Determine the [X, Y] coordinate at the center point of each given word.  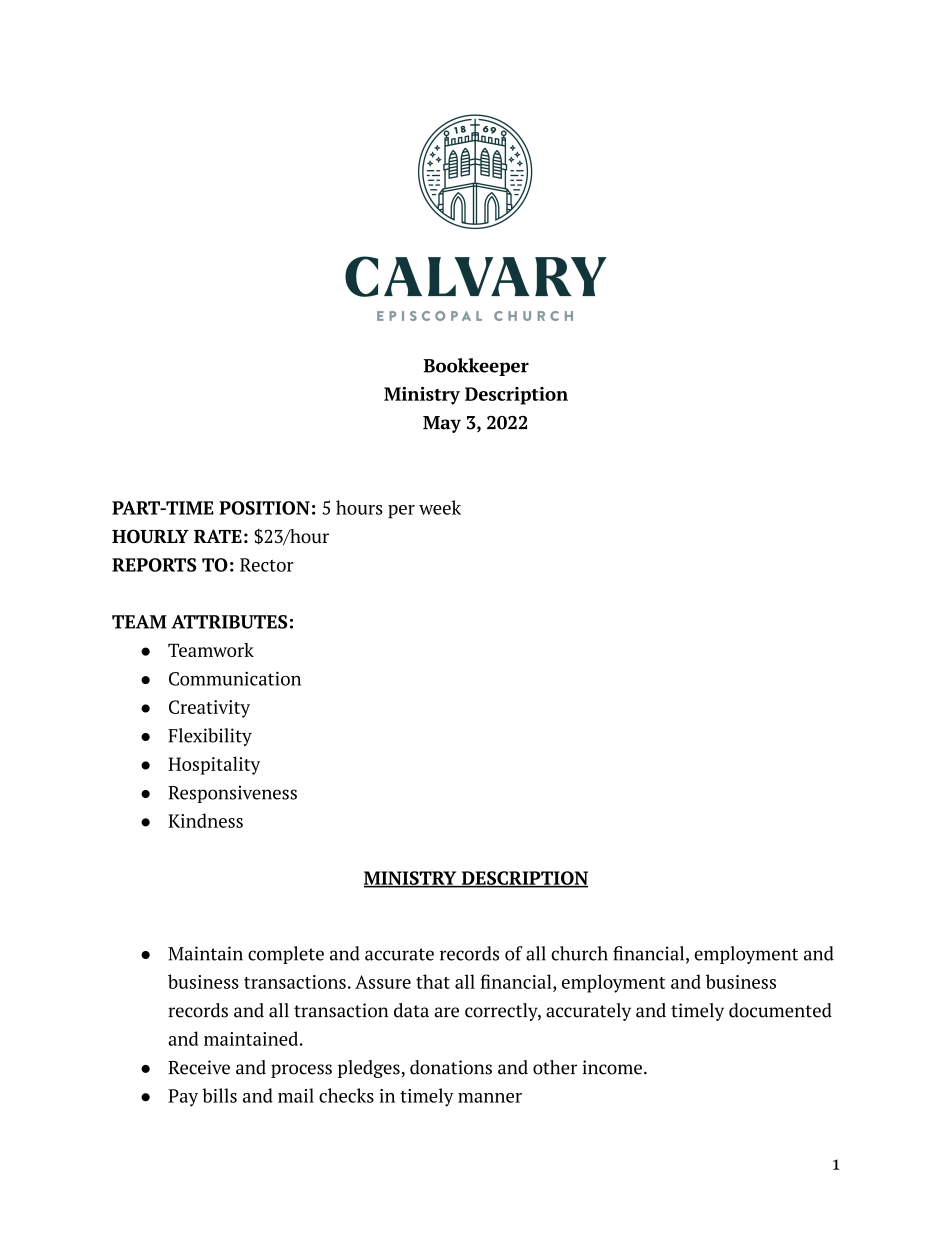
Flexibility [210, 737]
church [579, 953]
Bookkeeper [476, 367]
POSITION [264, 508]
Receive [199, 1067]
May [442, 424]
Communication [235, 678]
